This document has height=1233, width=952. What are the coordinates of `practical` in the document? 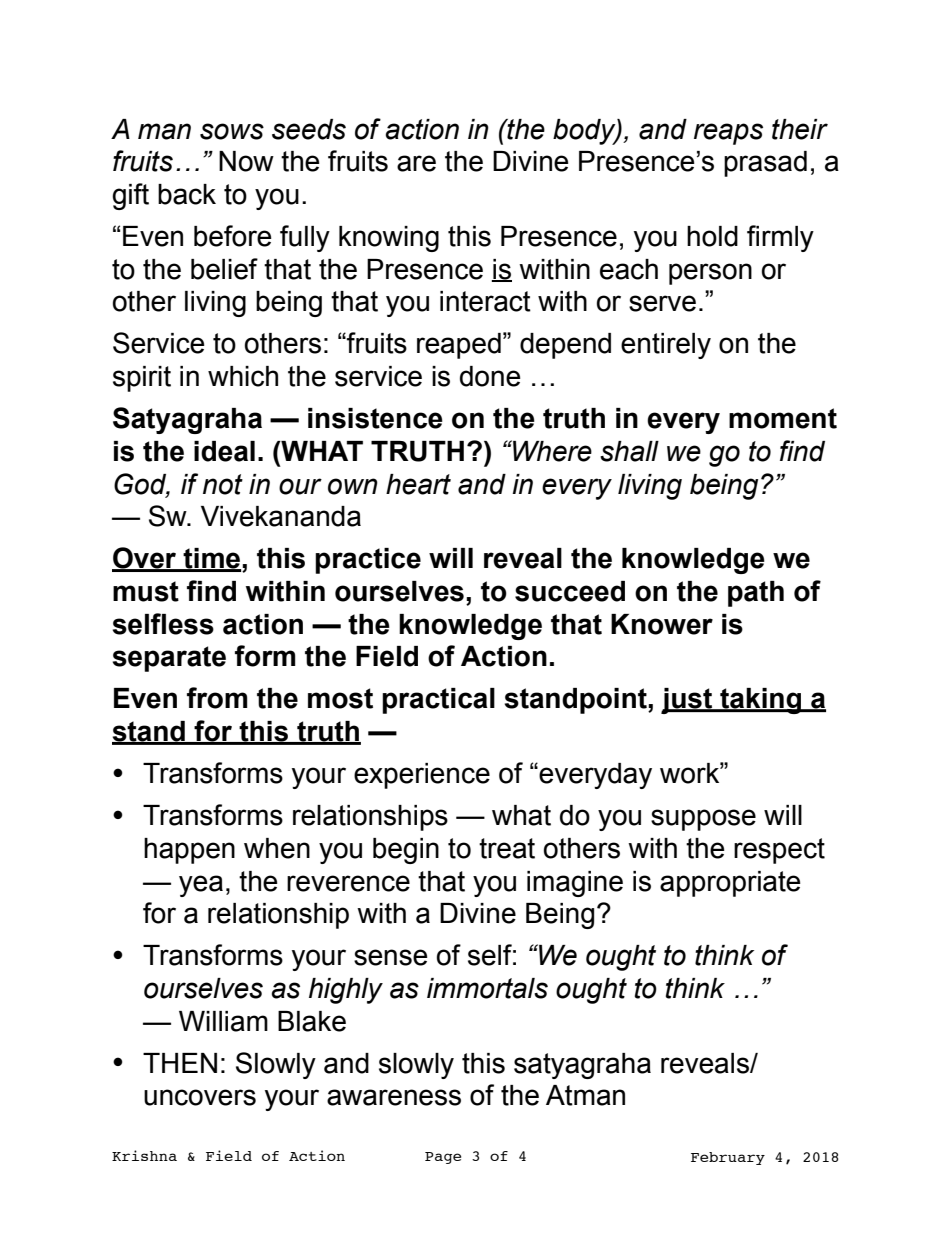 It's located at (438, 701).
